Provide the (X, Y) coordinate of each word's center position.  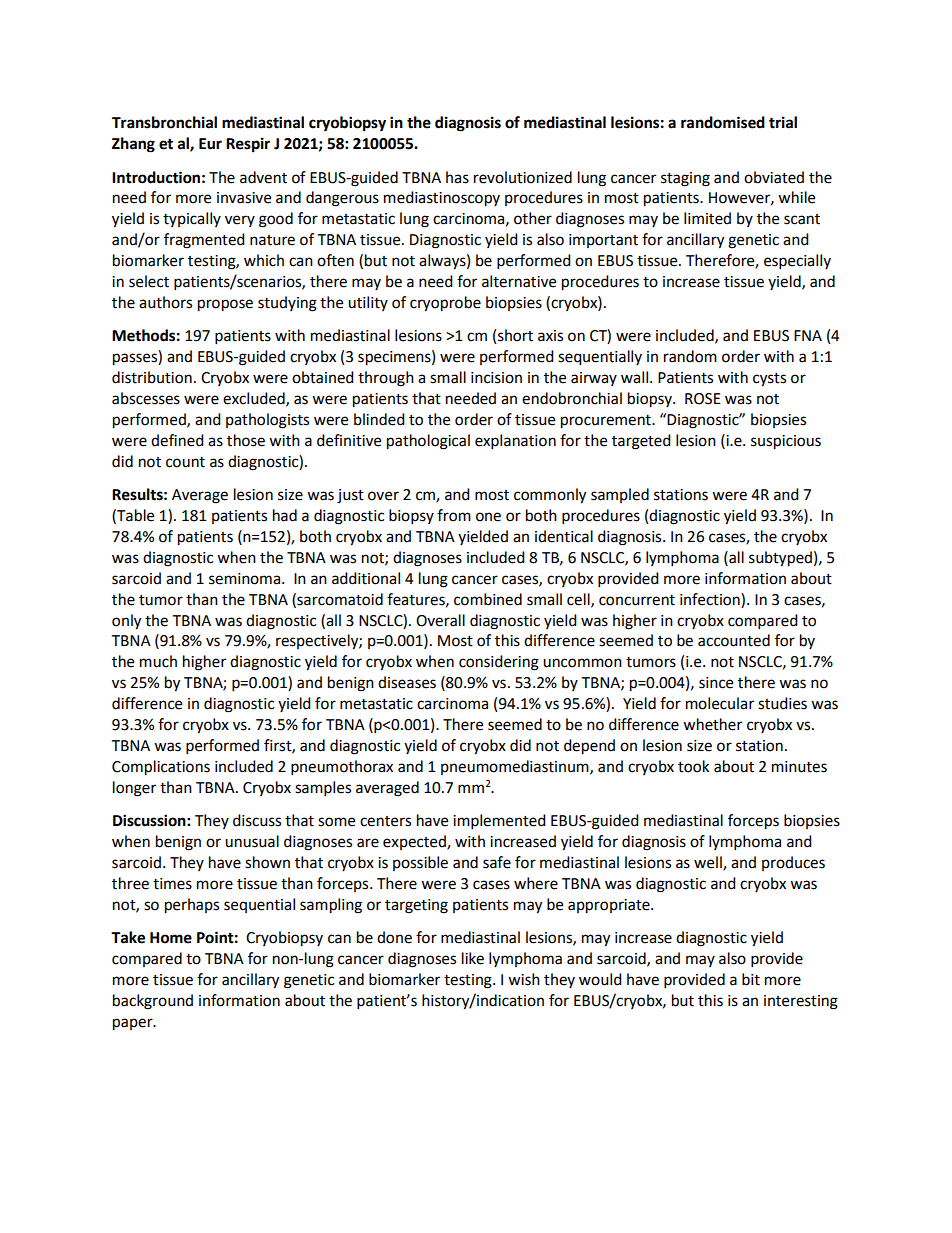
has (457, 177)
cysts (769, 380)
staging (685, 179)
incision (496, 378)
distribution (152, 377)
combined (488, 599)
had (285, 515)
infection (711, 599)
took (693, 766)
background (153, 1002)
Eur (210, 144)
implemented (499, 822)
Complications (161, 768)
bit (751, 979)
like (473, 958)
